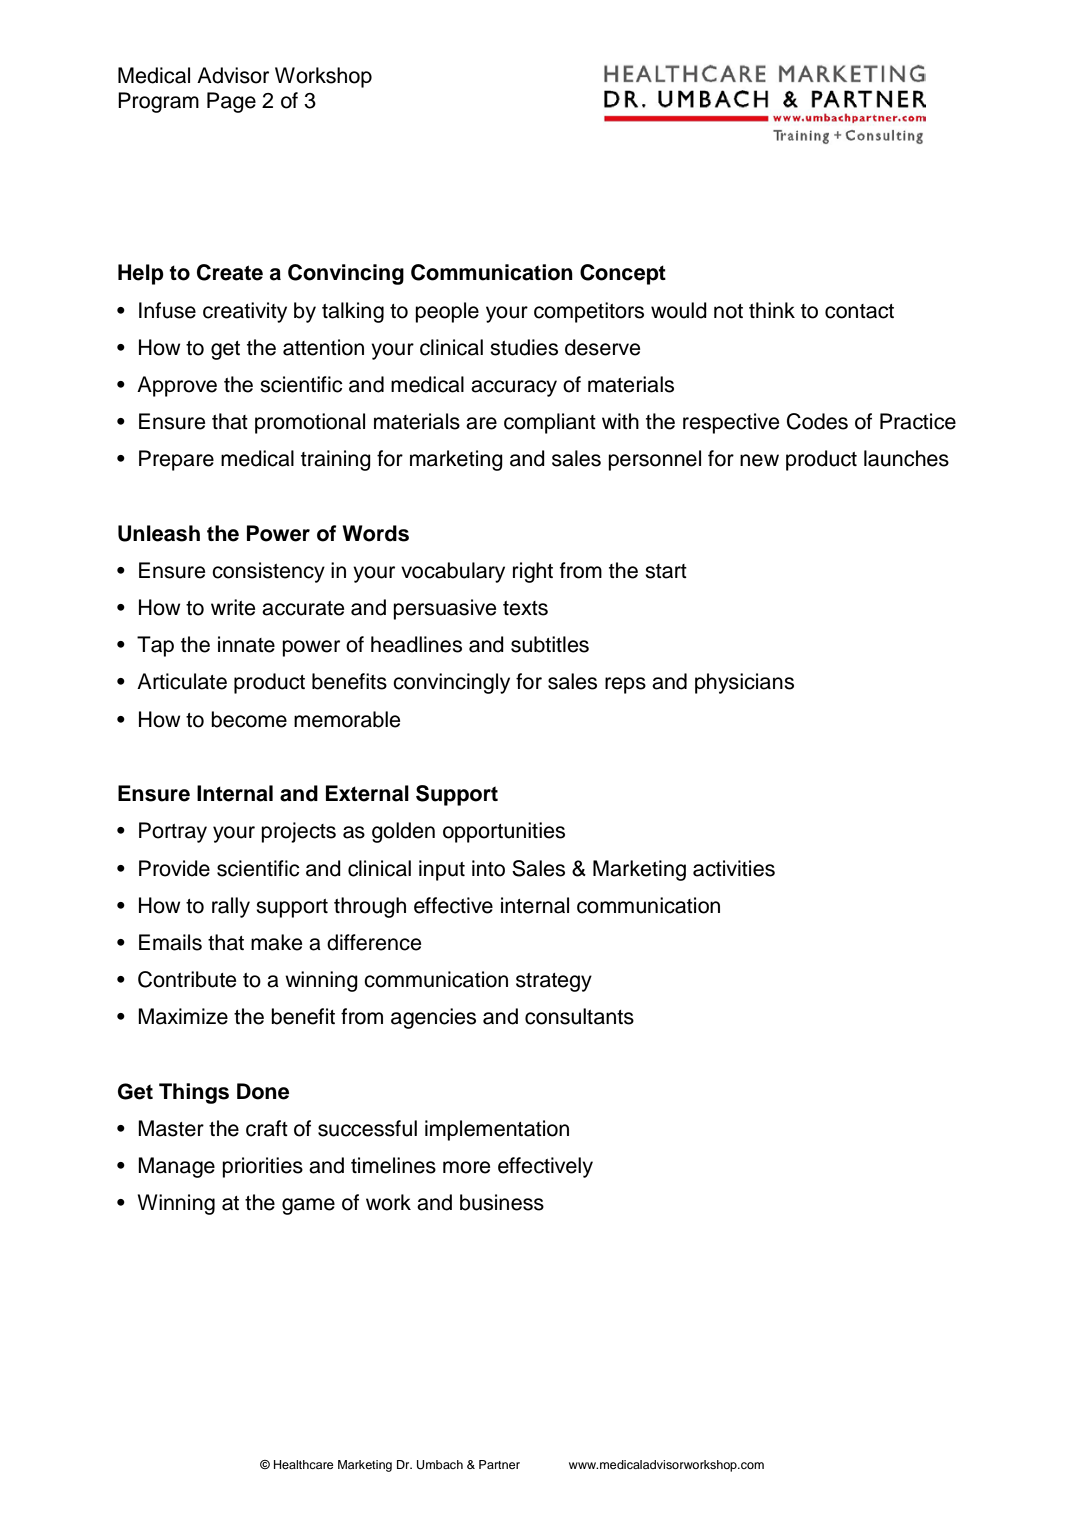 The width and height of the page is (1070, 1513). Describe the element at coordinates (268, 572) in the page. I see `consistency` at that location.
